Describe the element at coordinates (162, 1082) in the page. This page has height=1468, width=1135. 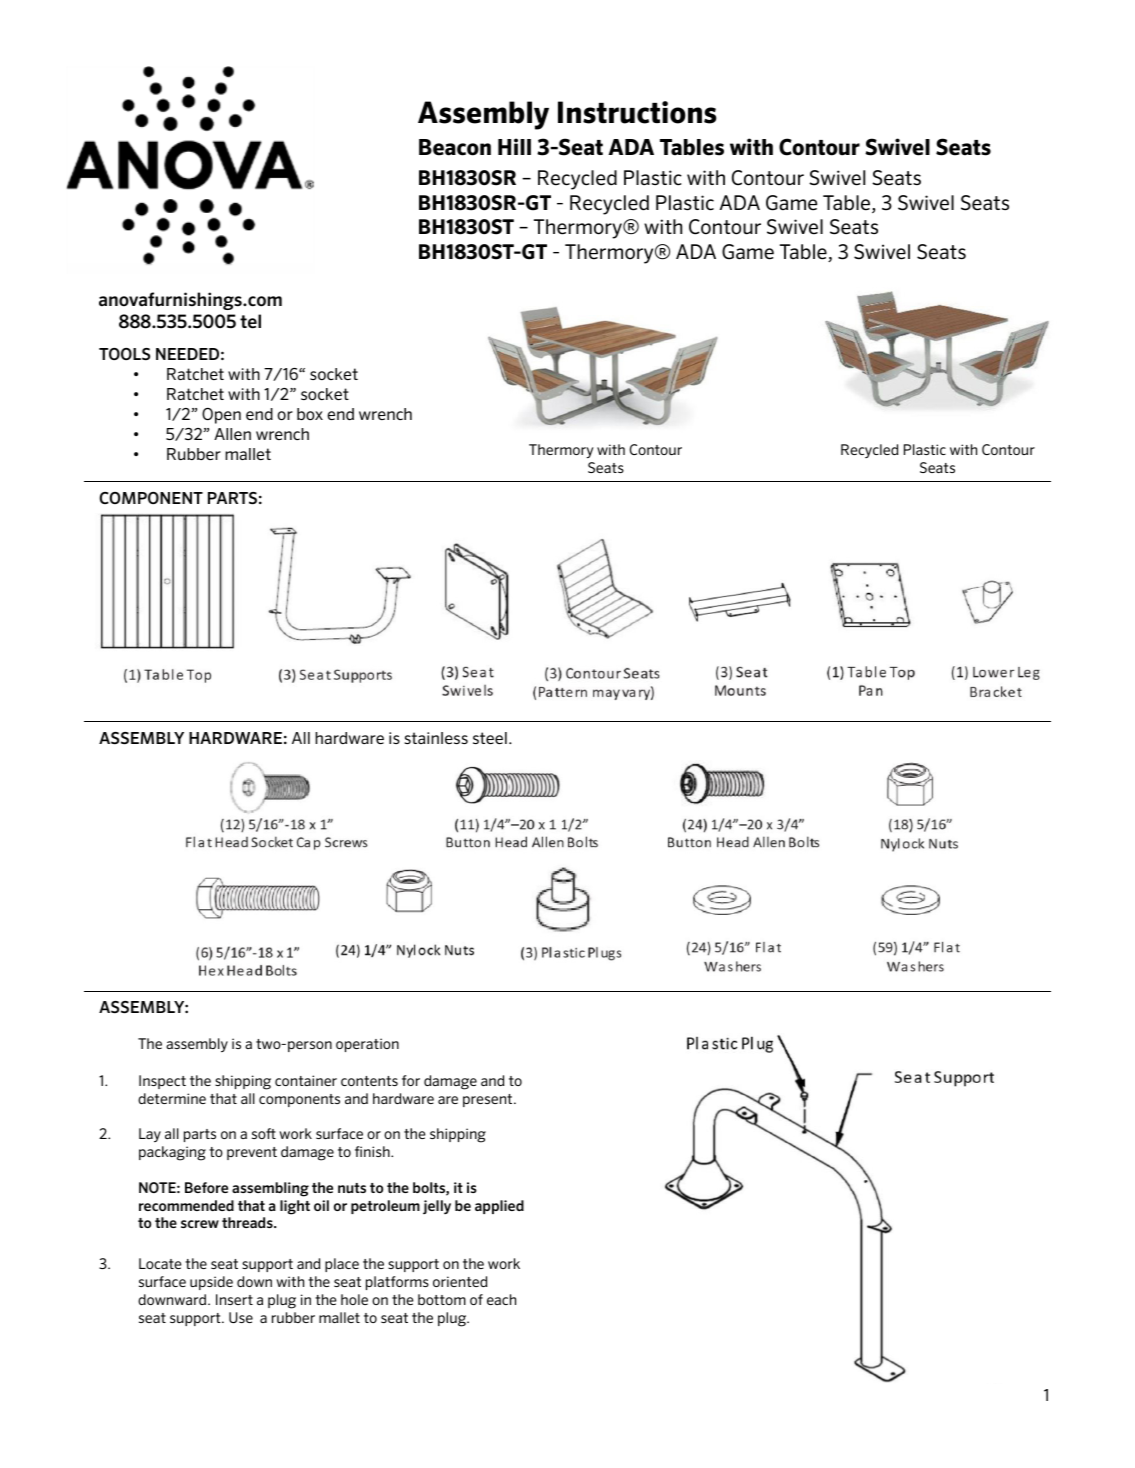
I see `Inspect` at that location.
